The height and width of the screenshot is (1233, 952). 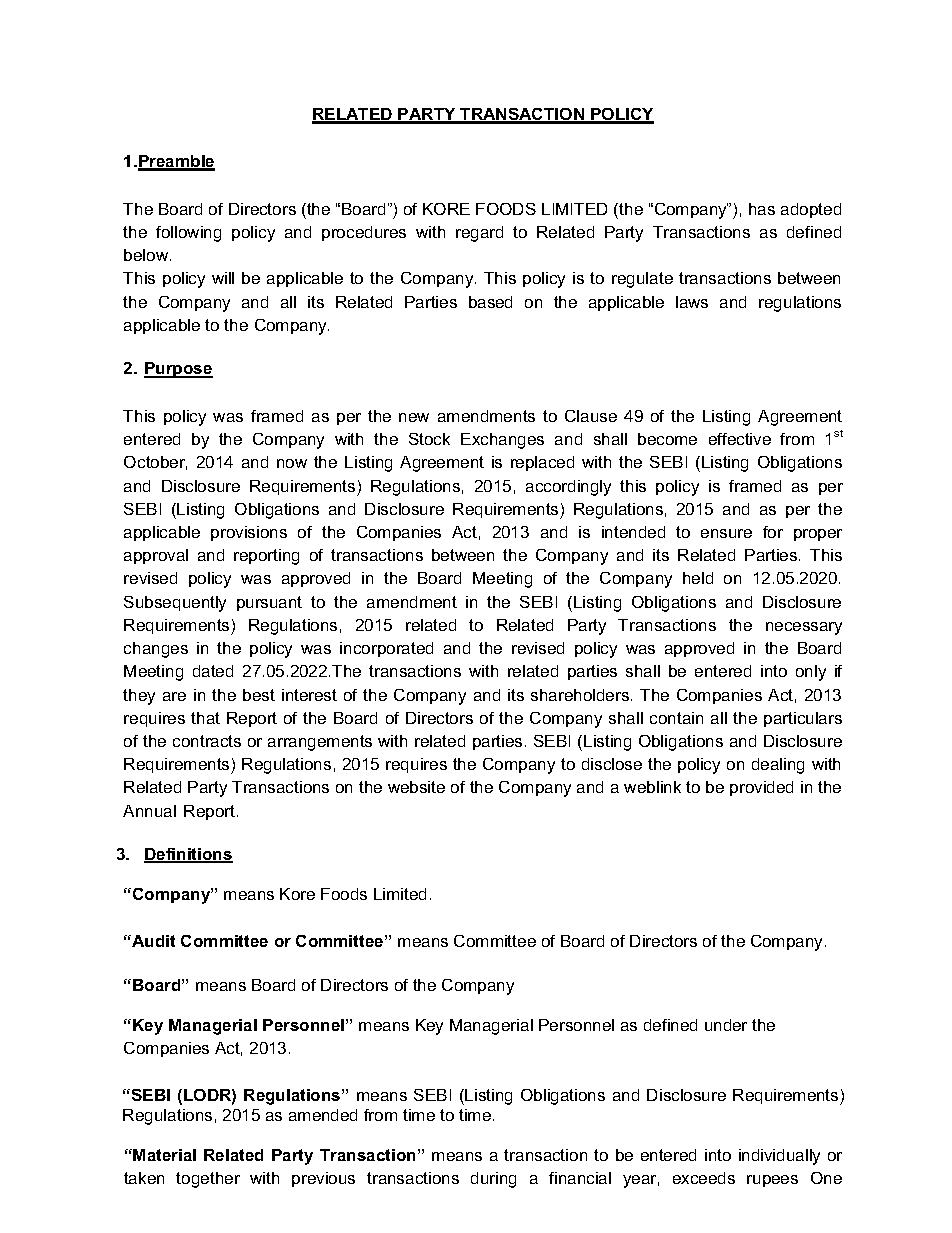 What do you see at coordinates (213, 671) in the screenshot?
I see `dated` at bounding box center [213, 671].
